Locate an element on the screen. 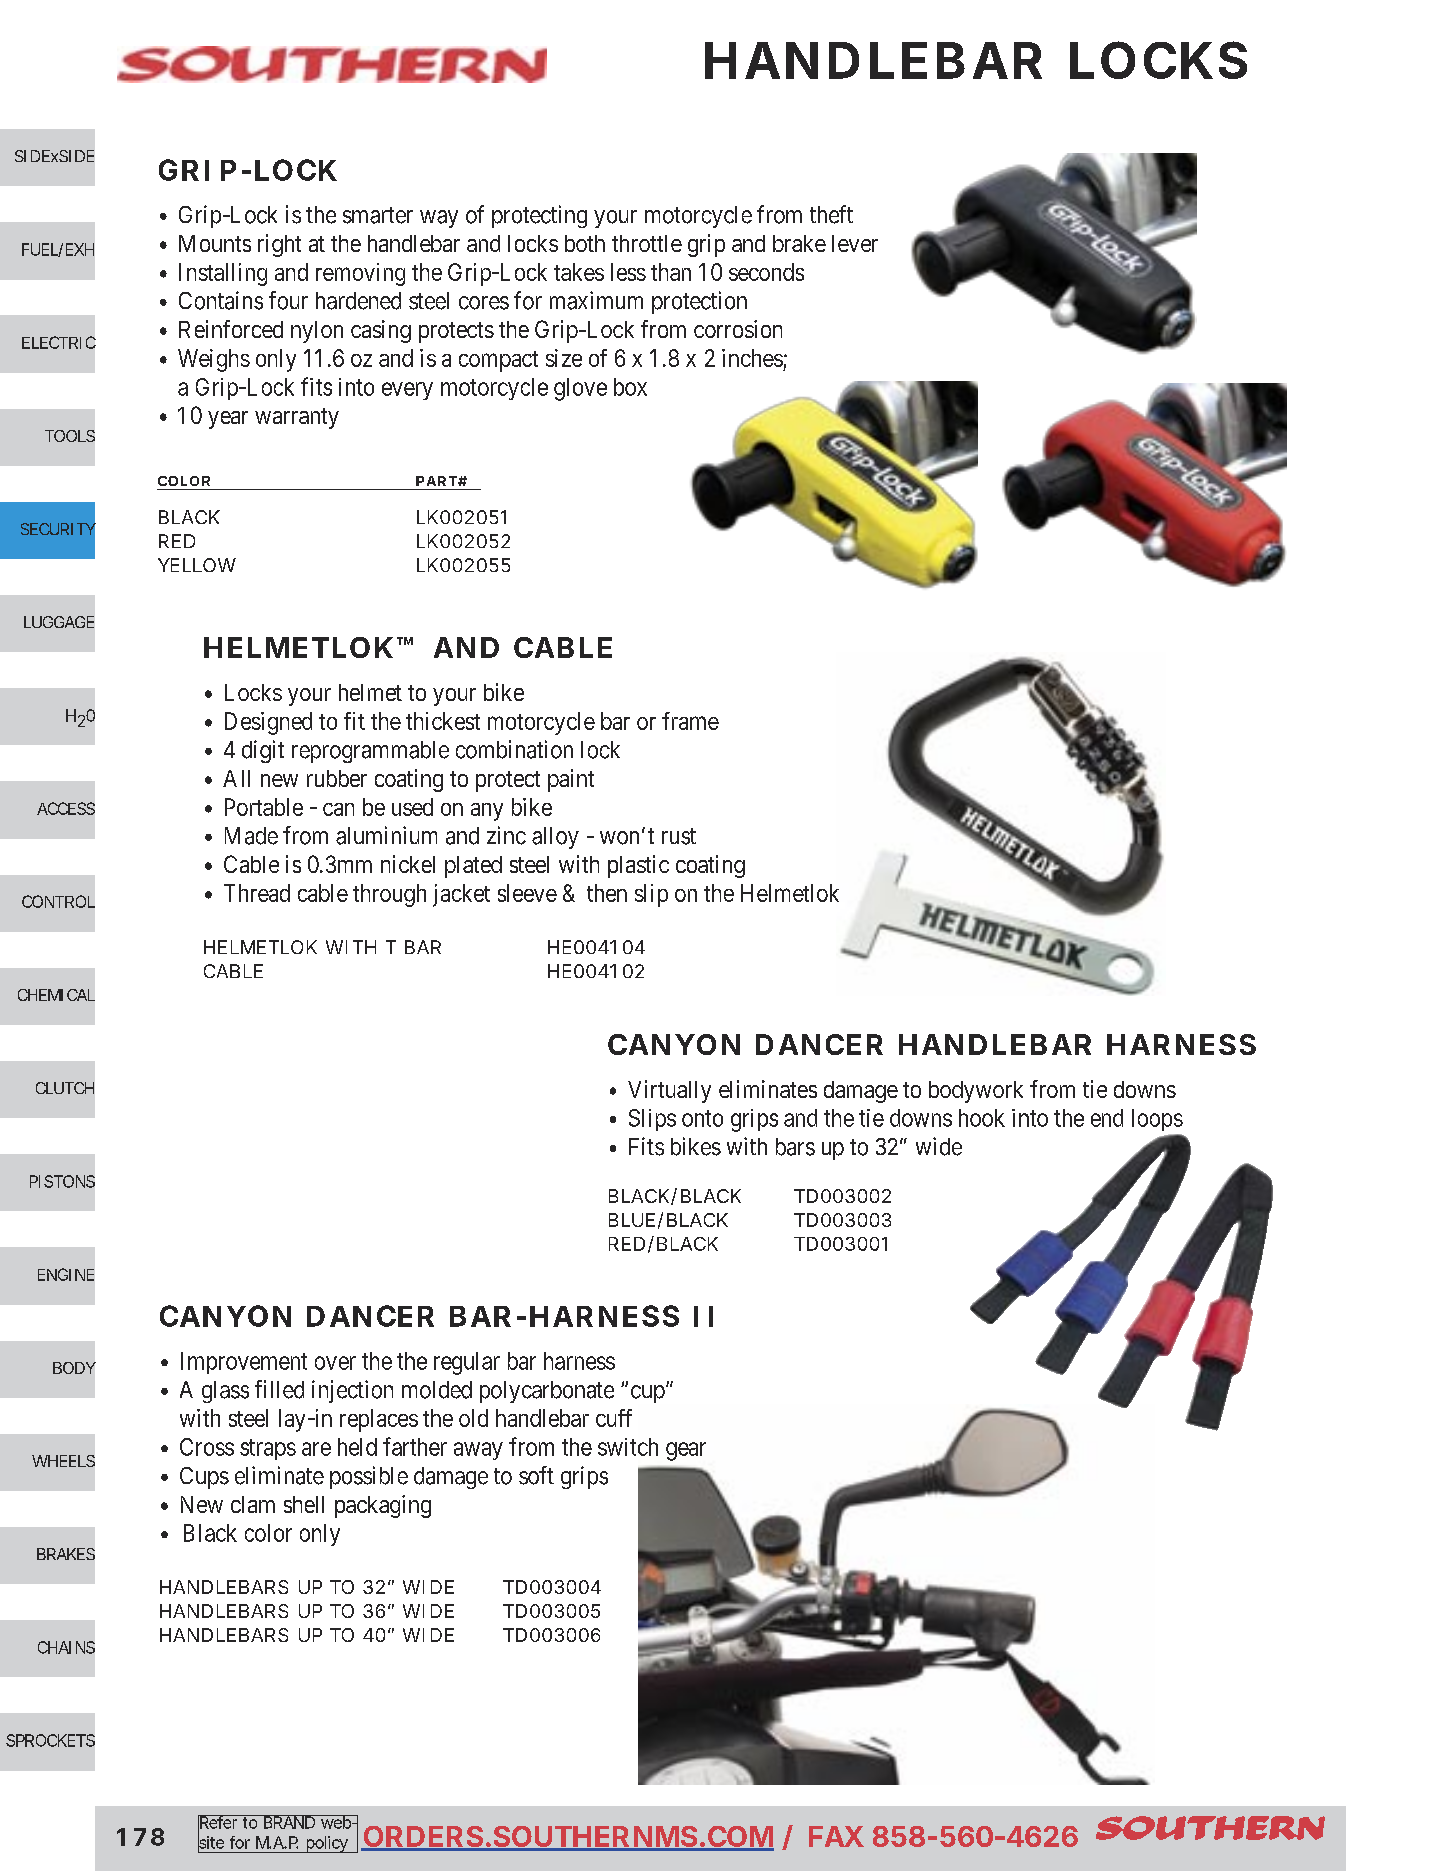  less is located at coordinates (628, 272).
